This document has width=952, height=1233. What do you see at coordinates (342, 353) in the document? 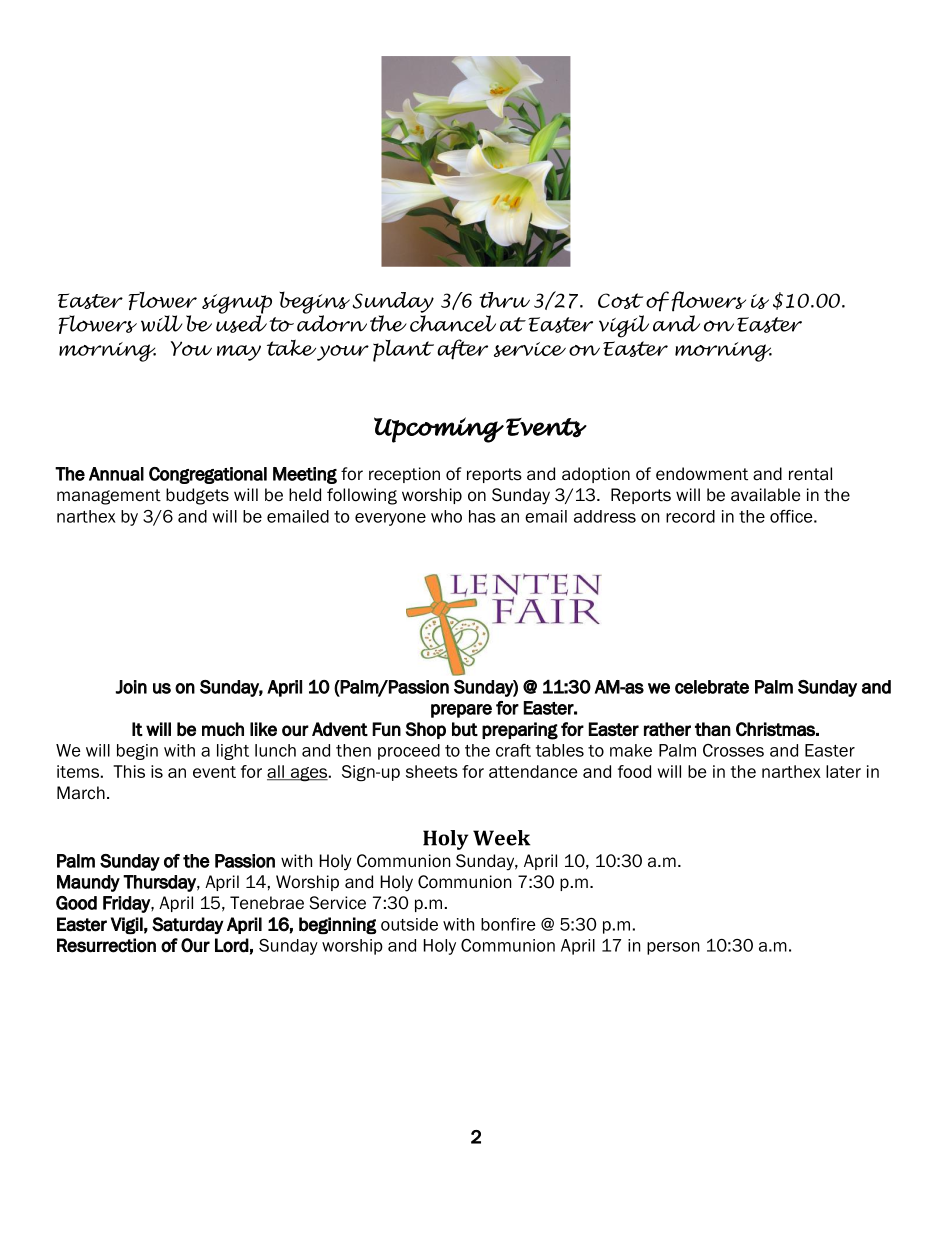
I see `your` at bounding box center [342, 353].
